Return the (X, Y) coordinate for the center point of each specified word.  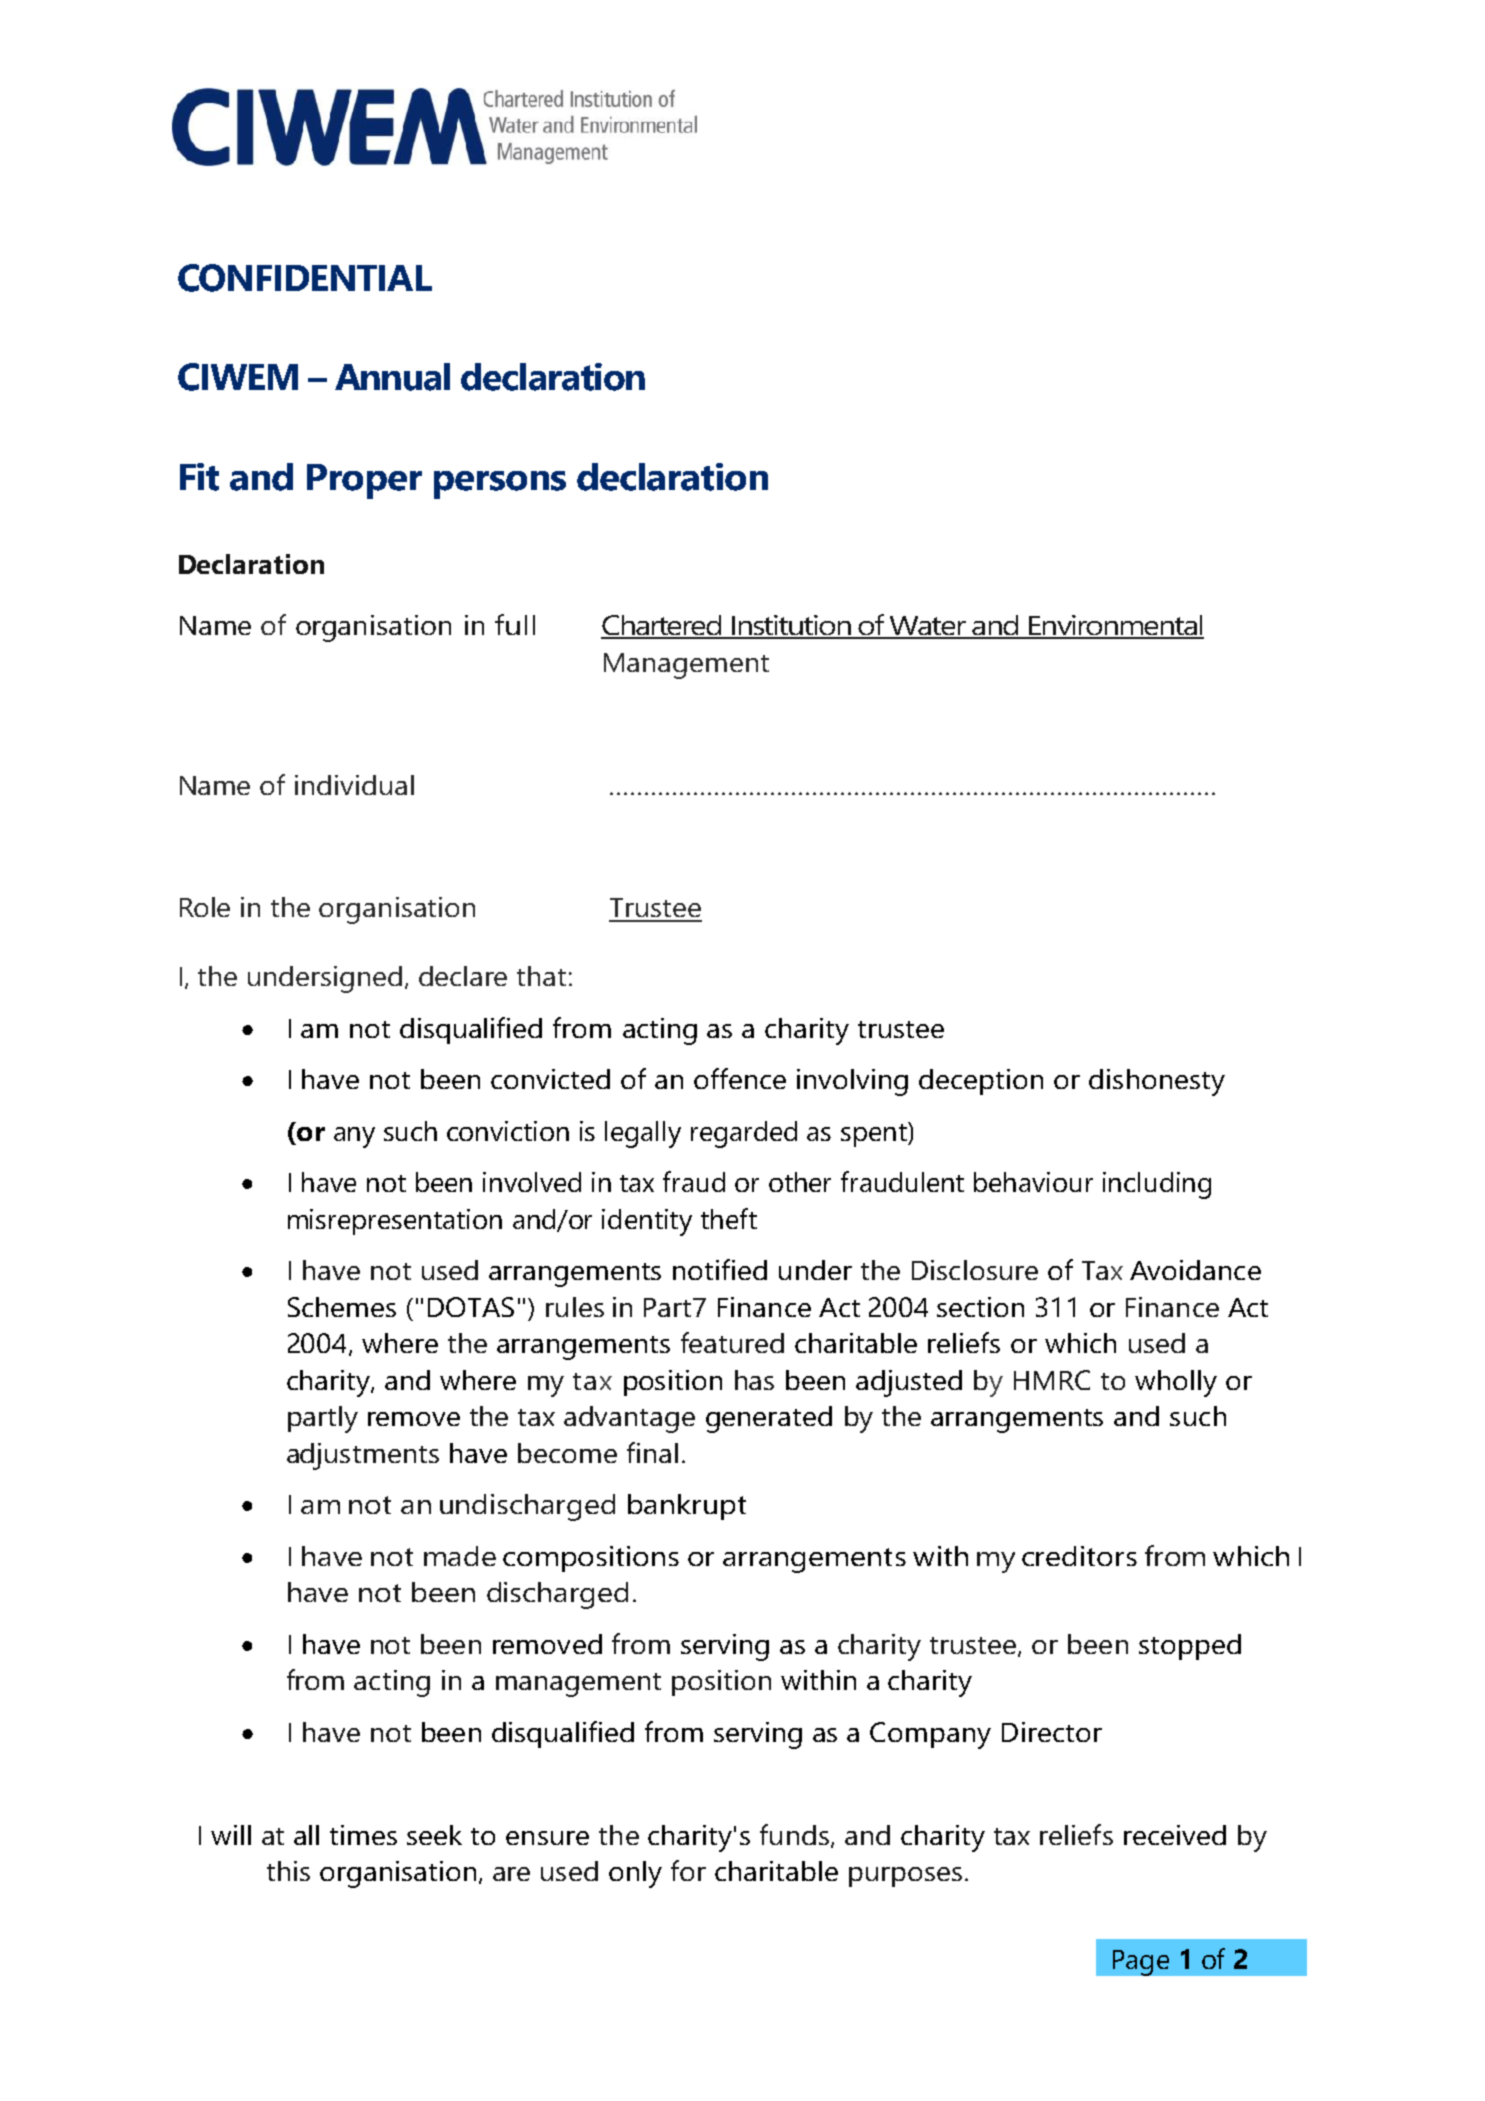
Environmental (1115, 626)
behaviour (1033, 1182)
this (288, 1871)
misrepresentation (395, 1222)
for (688, 1870)
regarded (744, 1134)
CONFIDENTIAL (305, 278)
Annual (392, 377)
